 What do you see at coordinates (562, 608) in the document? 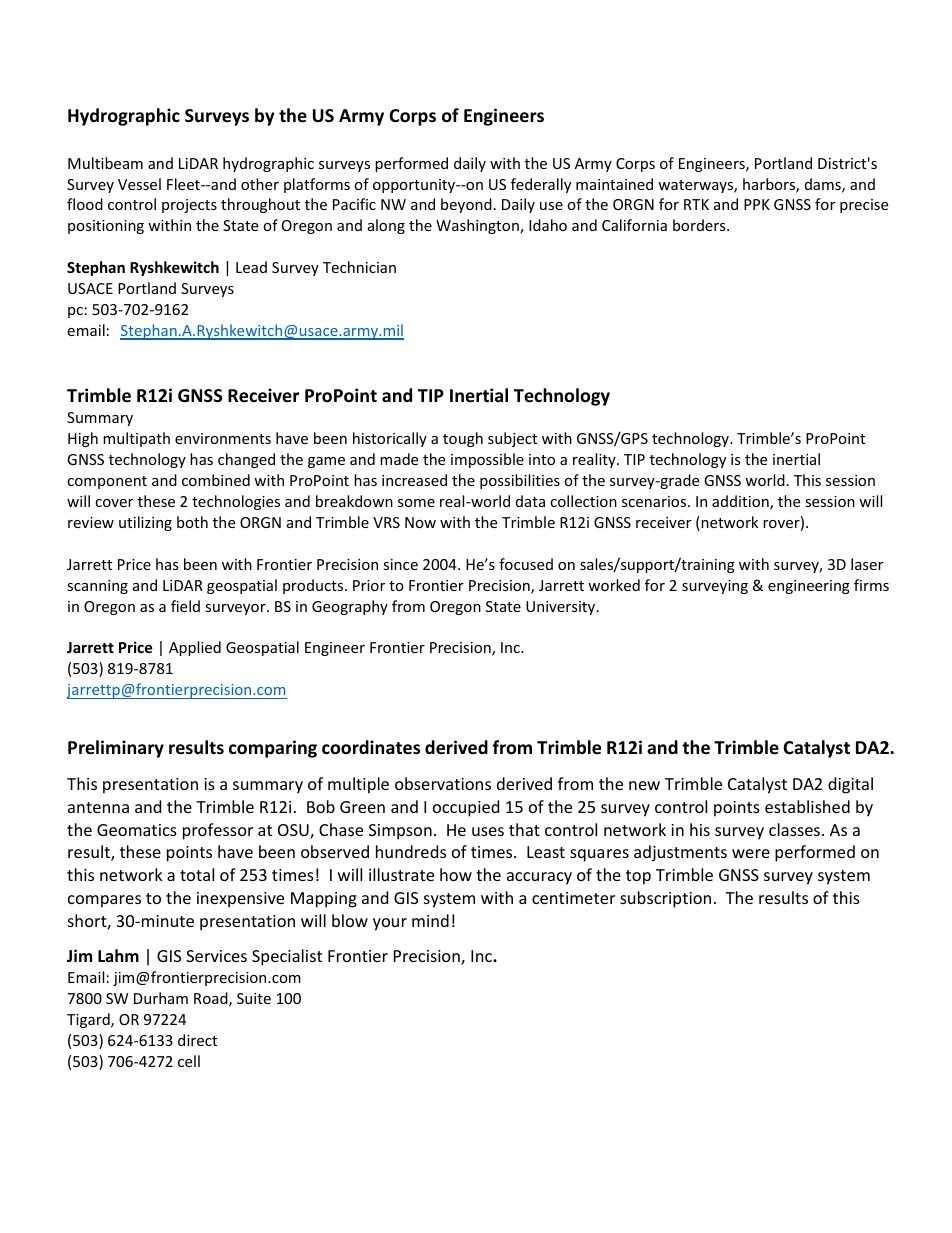
I see `University` at bounding box center [562, 608].
